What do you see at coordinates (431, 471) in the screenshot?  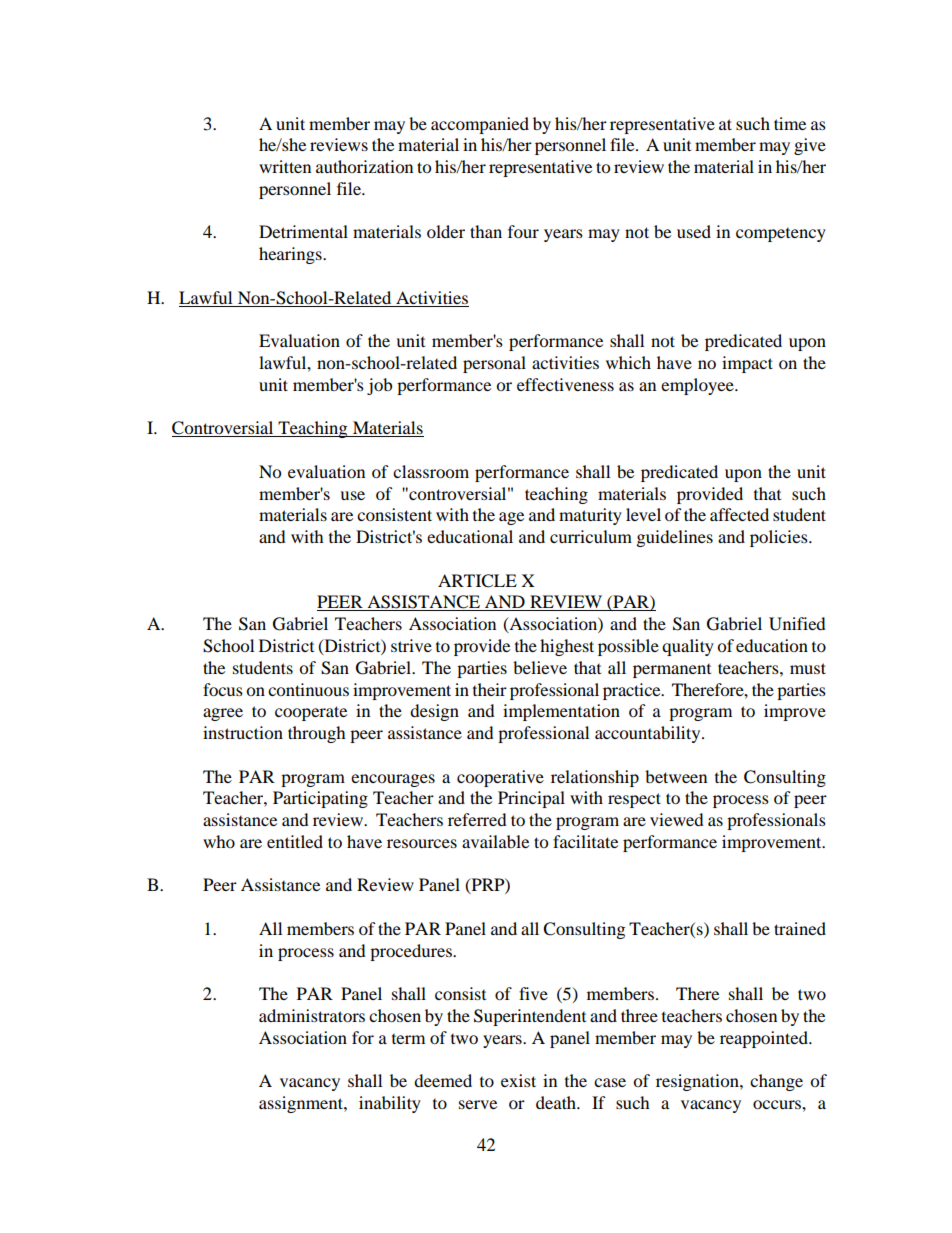 I see `classroom` at bounding box center [431, 471].
